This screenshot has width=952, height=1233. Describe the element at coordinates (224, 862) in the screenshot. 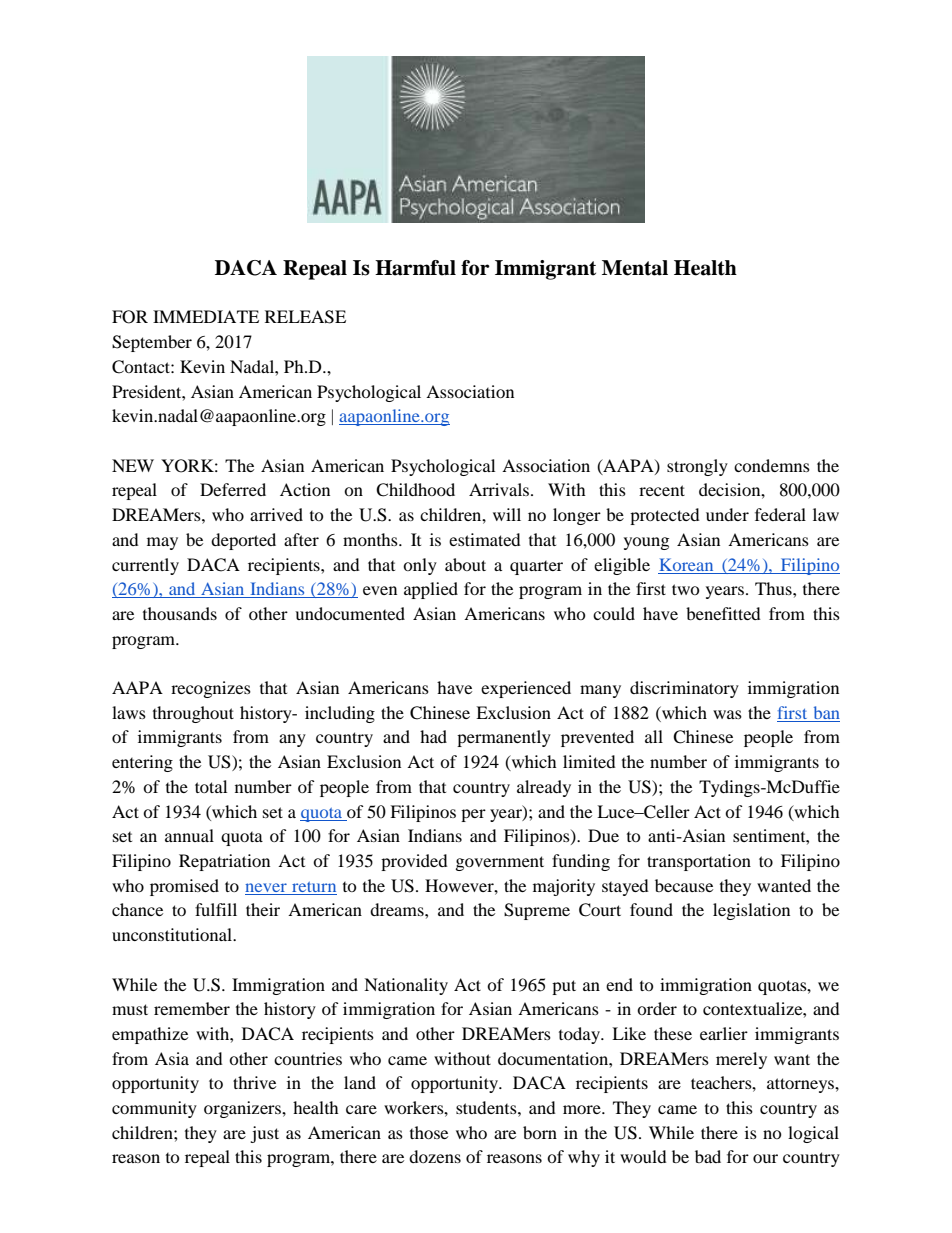

I see `Repatriation` at that location.
